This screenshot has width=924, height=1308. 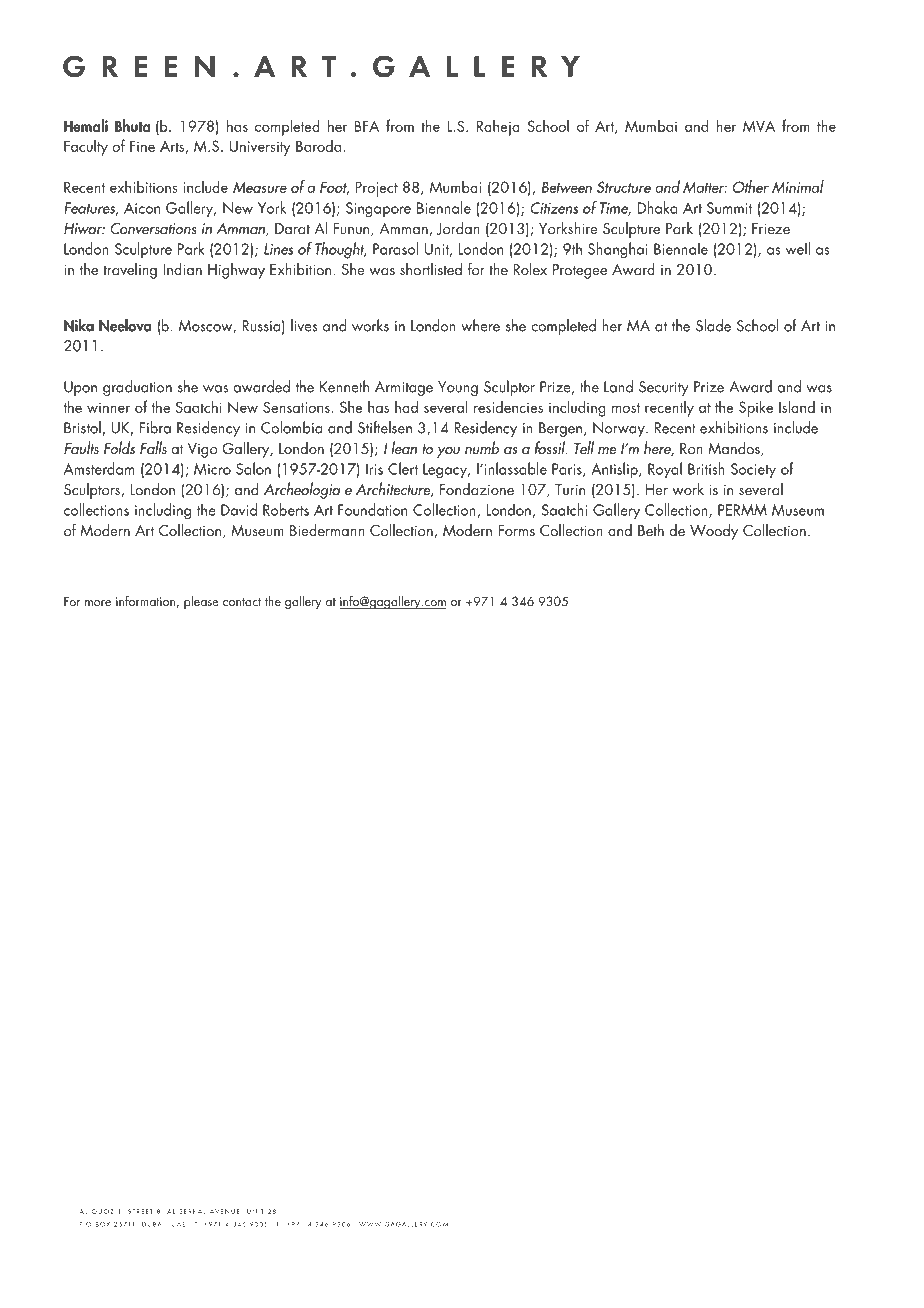 I want to click on please, so click(x=201, y=602).
